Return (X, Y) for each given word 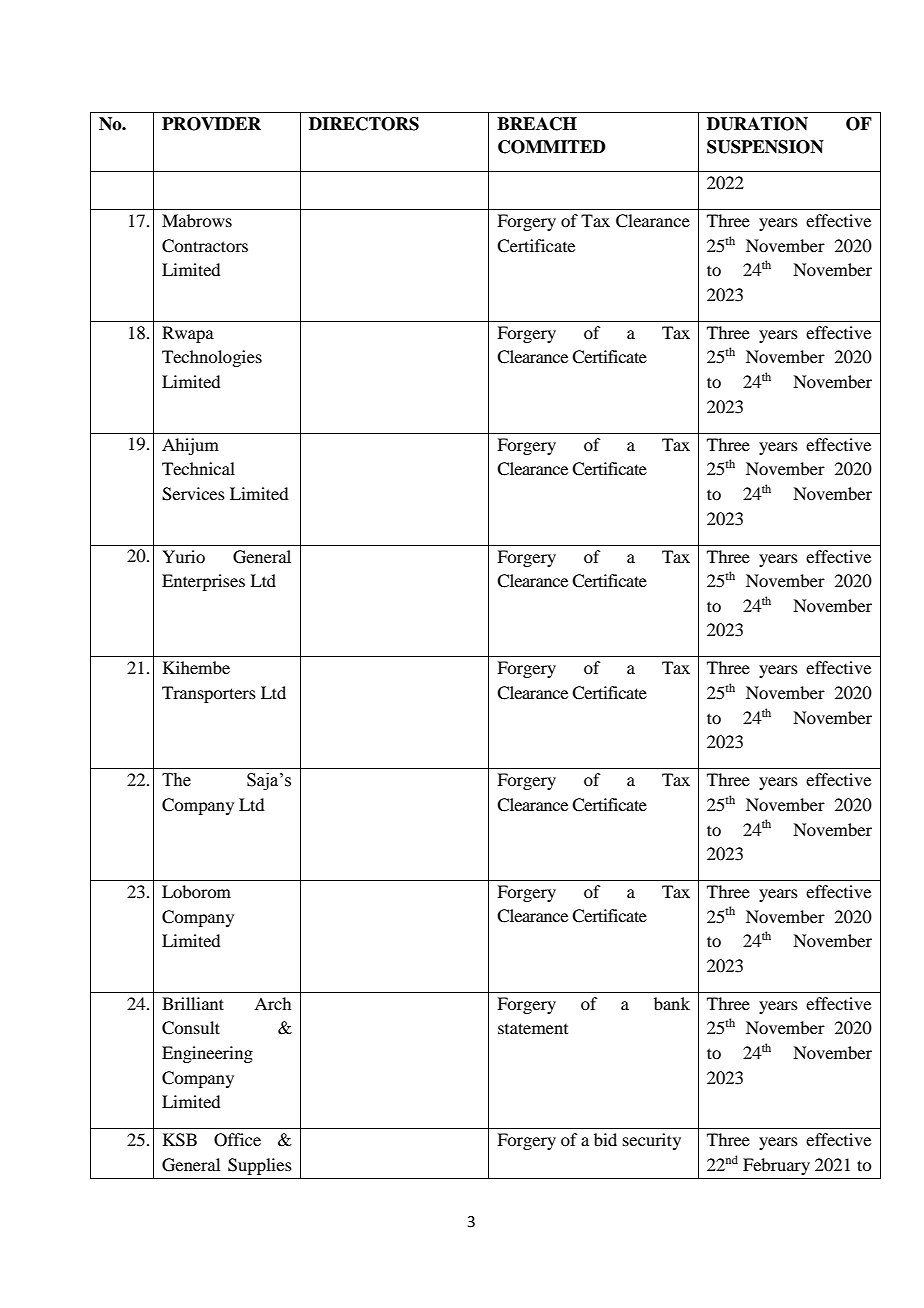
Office (237, 1140)
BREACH (537, 124)
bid (605, 1139)
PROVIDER (211, 124)
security (652, 1141)
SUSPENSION (765, 147)
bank (672, 1003)
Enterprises (203, 582)
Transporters (209, 694)
